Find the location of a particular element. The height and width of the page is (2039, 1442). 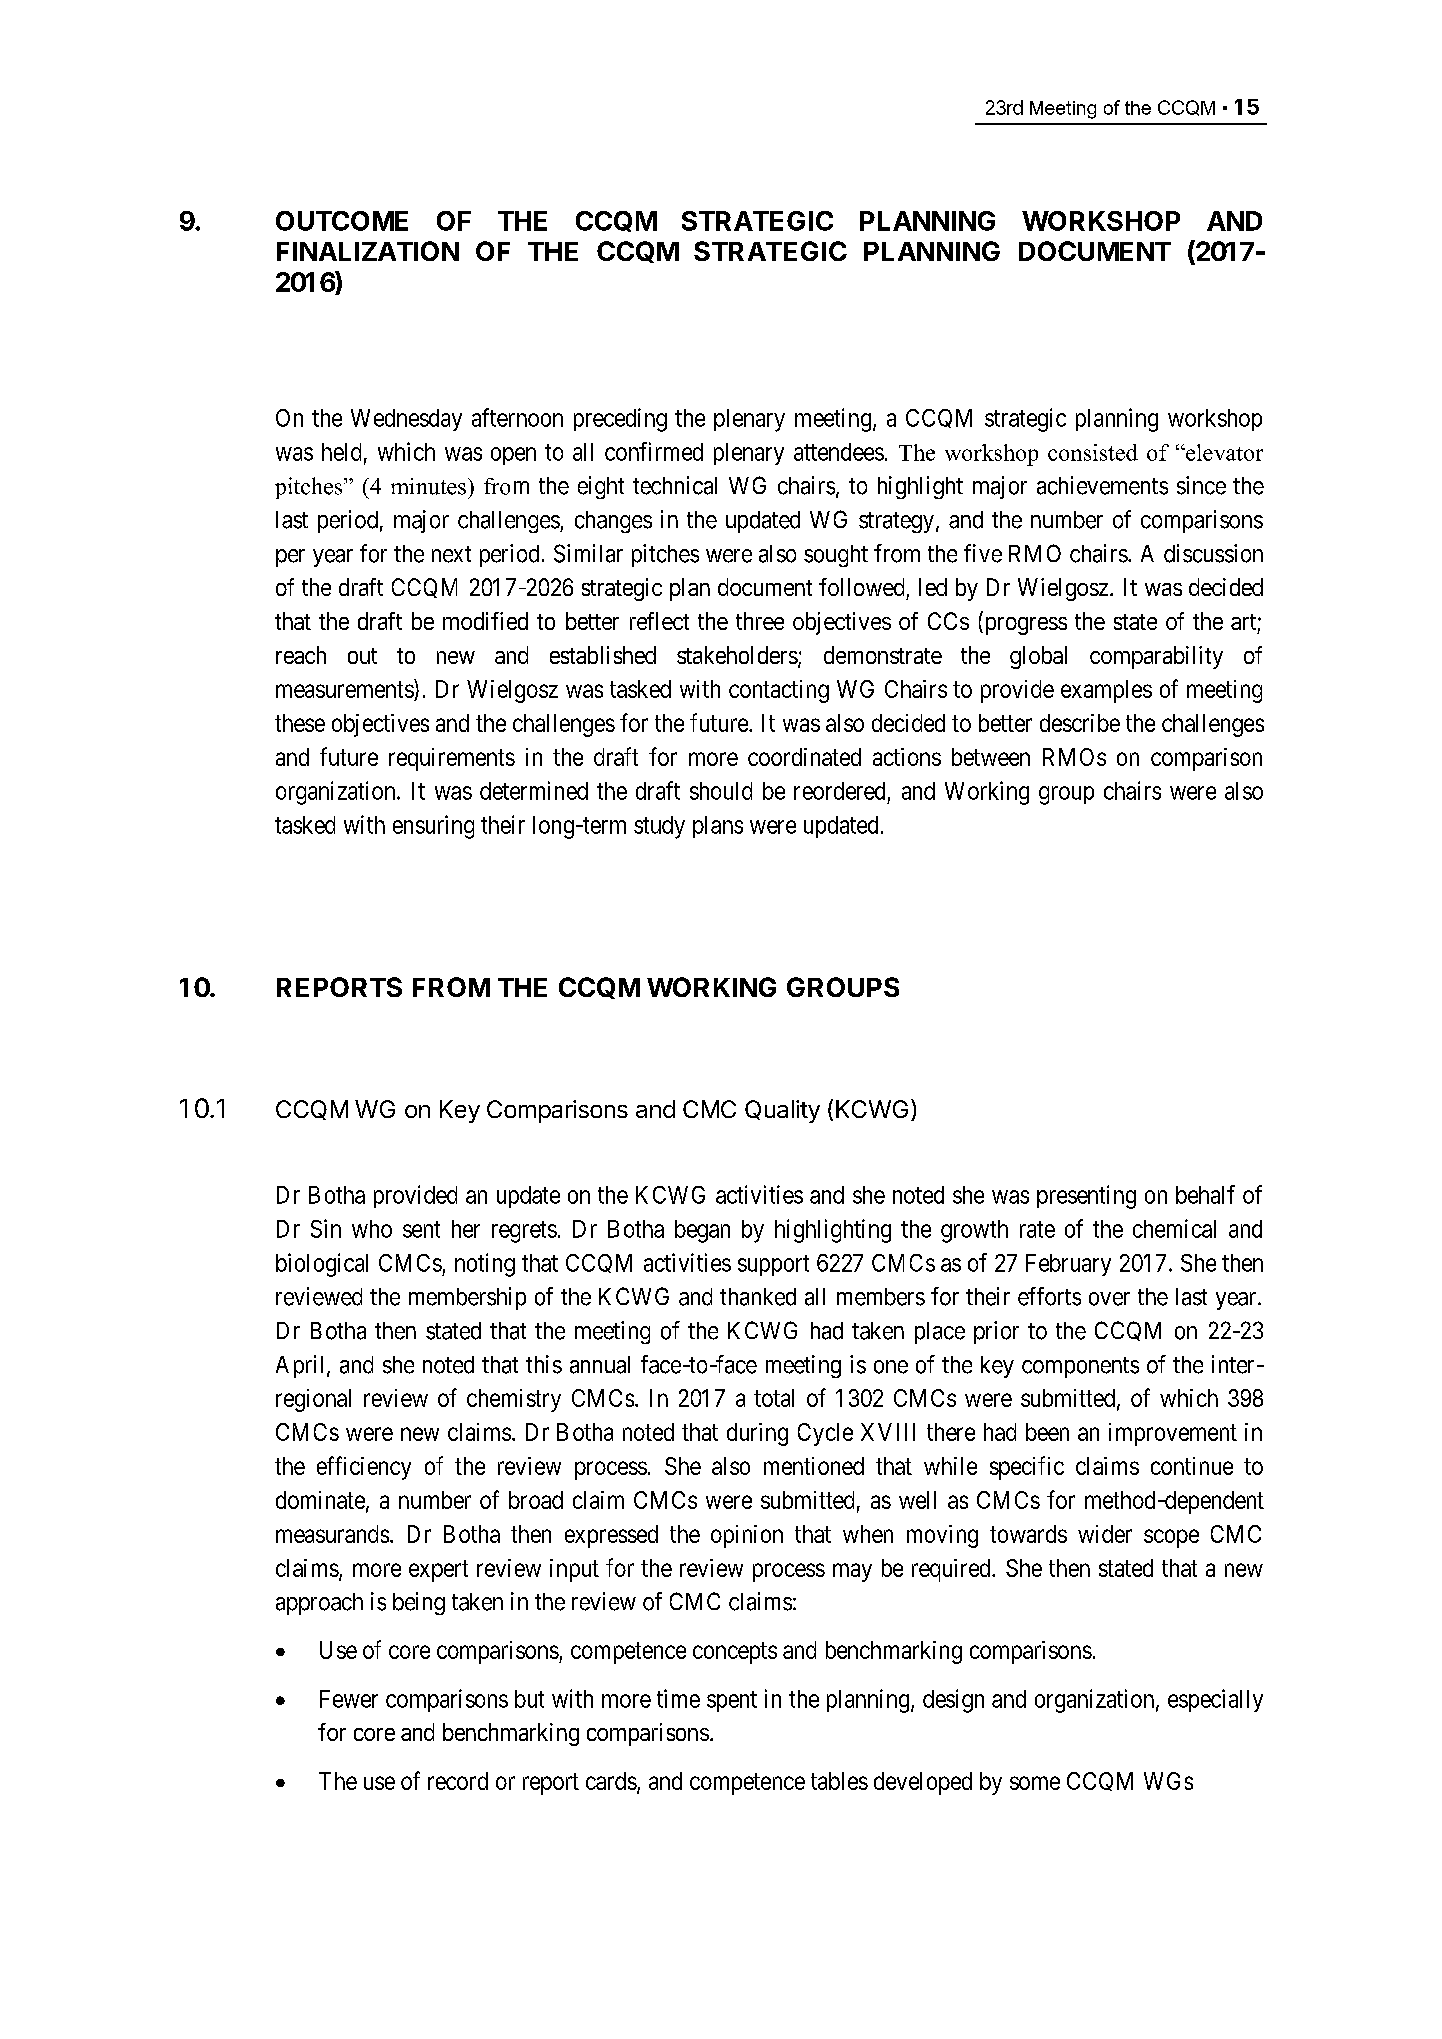

who is located at coordinates (372, 1229).
